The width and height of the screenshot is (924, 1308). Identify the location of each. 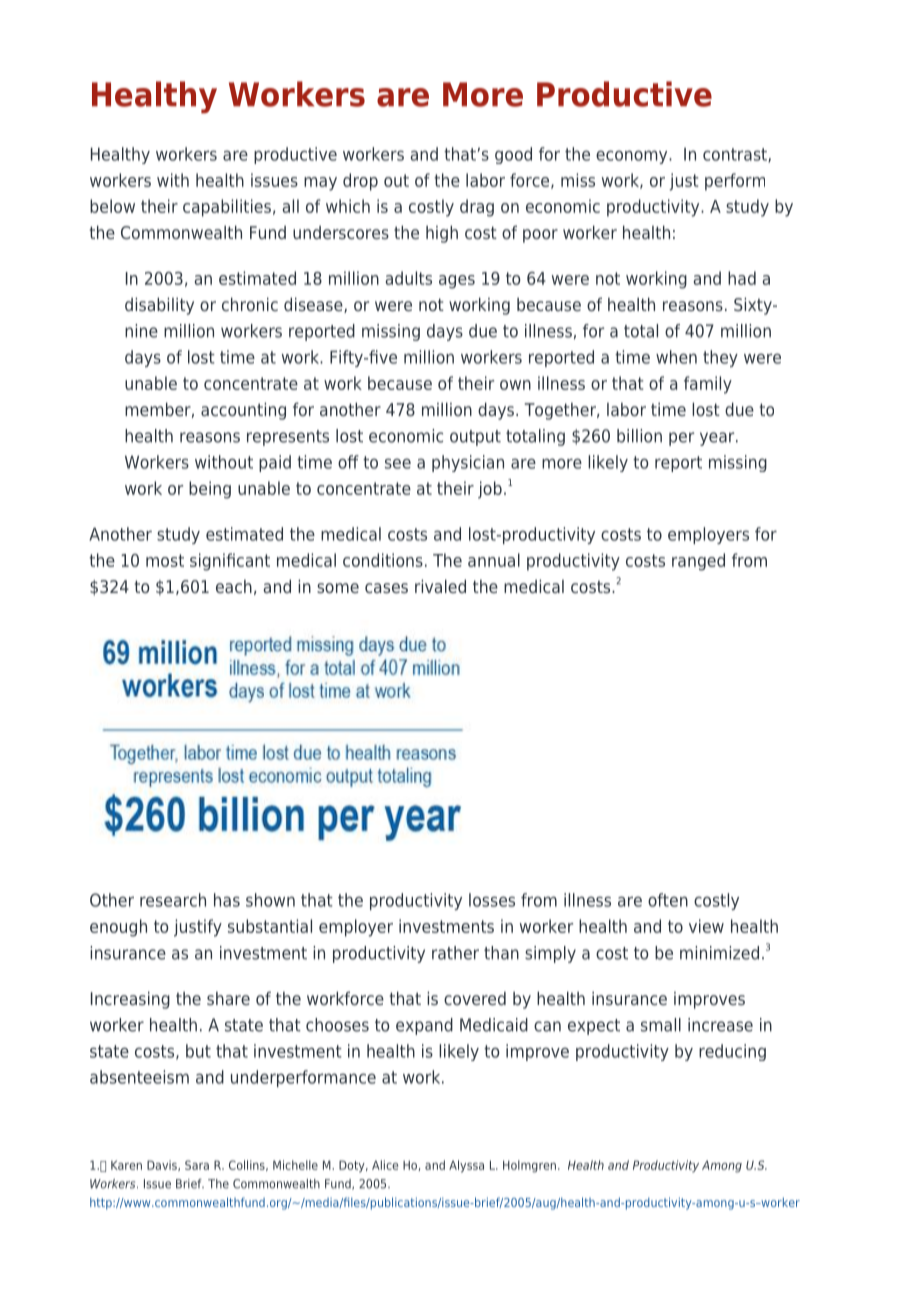
(234, 586).
